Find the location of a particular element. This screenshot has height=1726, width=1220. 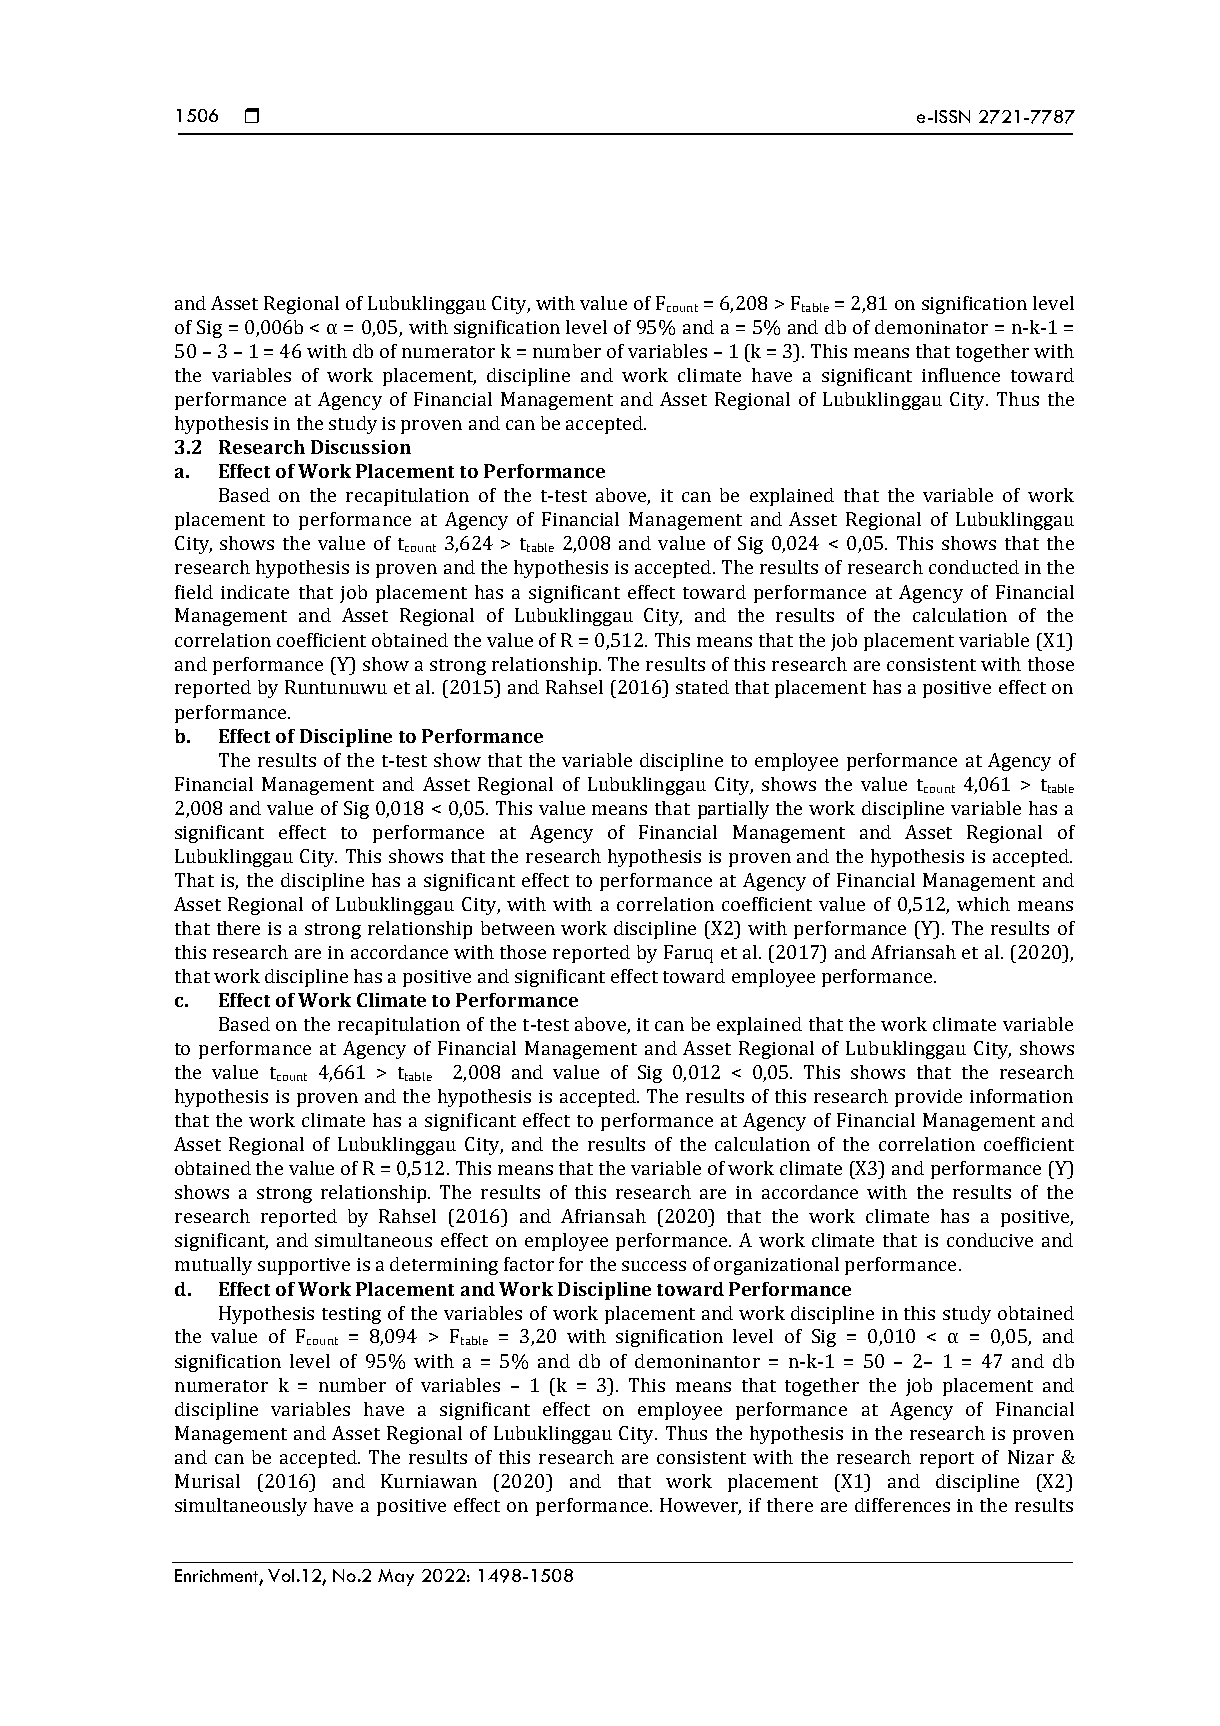

indicate is located at coordinates (255, 592).
